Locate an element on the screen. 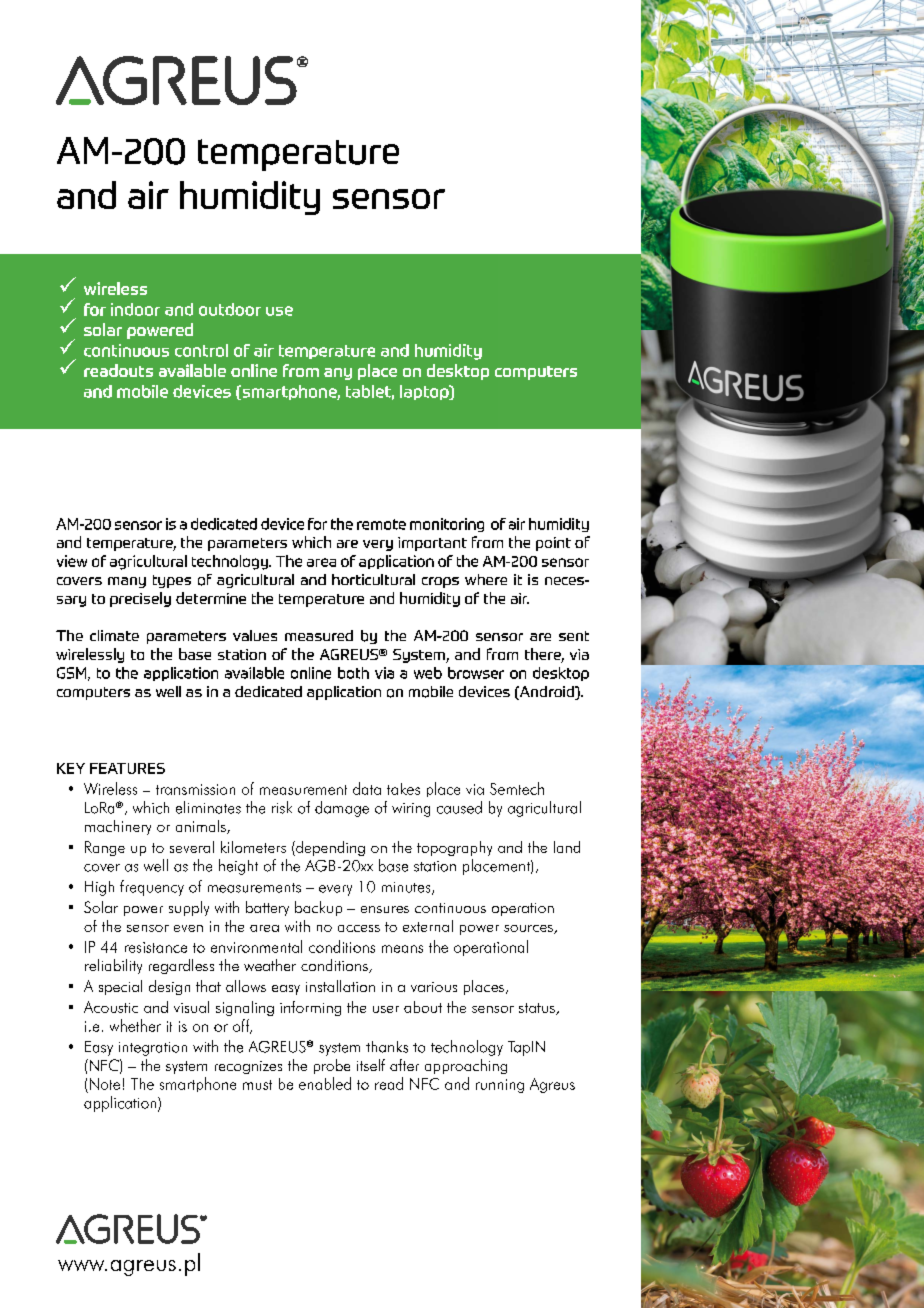  probe is located at coordinates (332, 1066).
